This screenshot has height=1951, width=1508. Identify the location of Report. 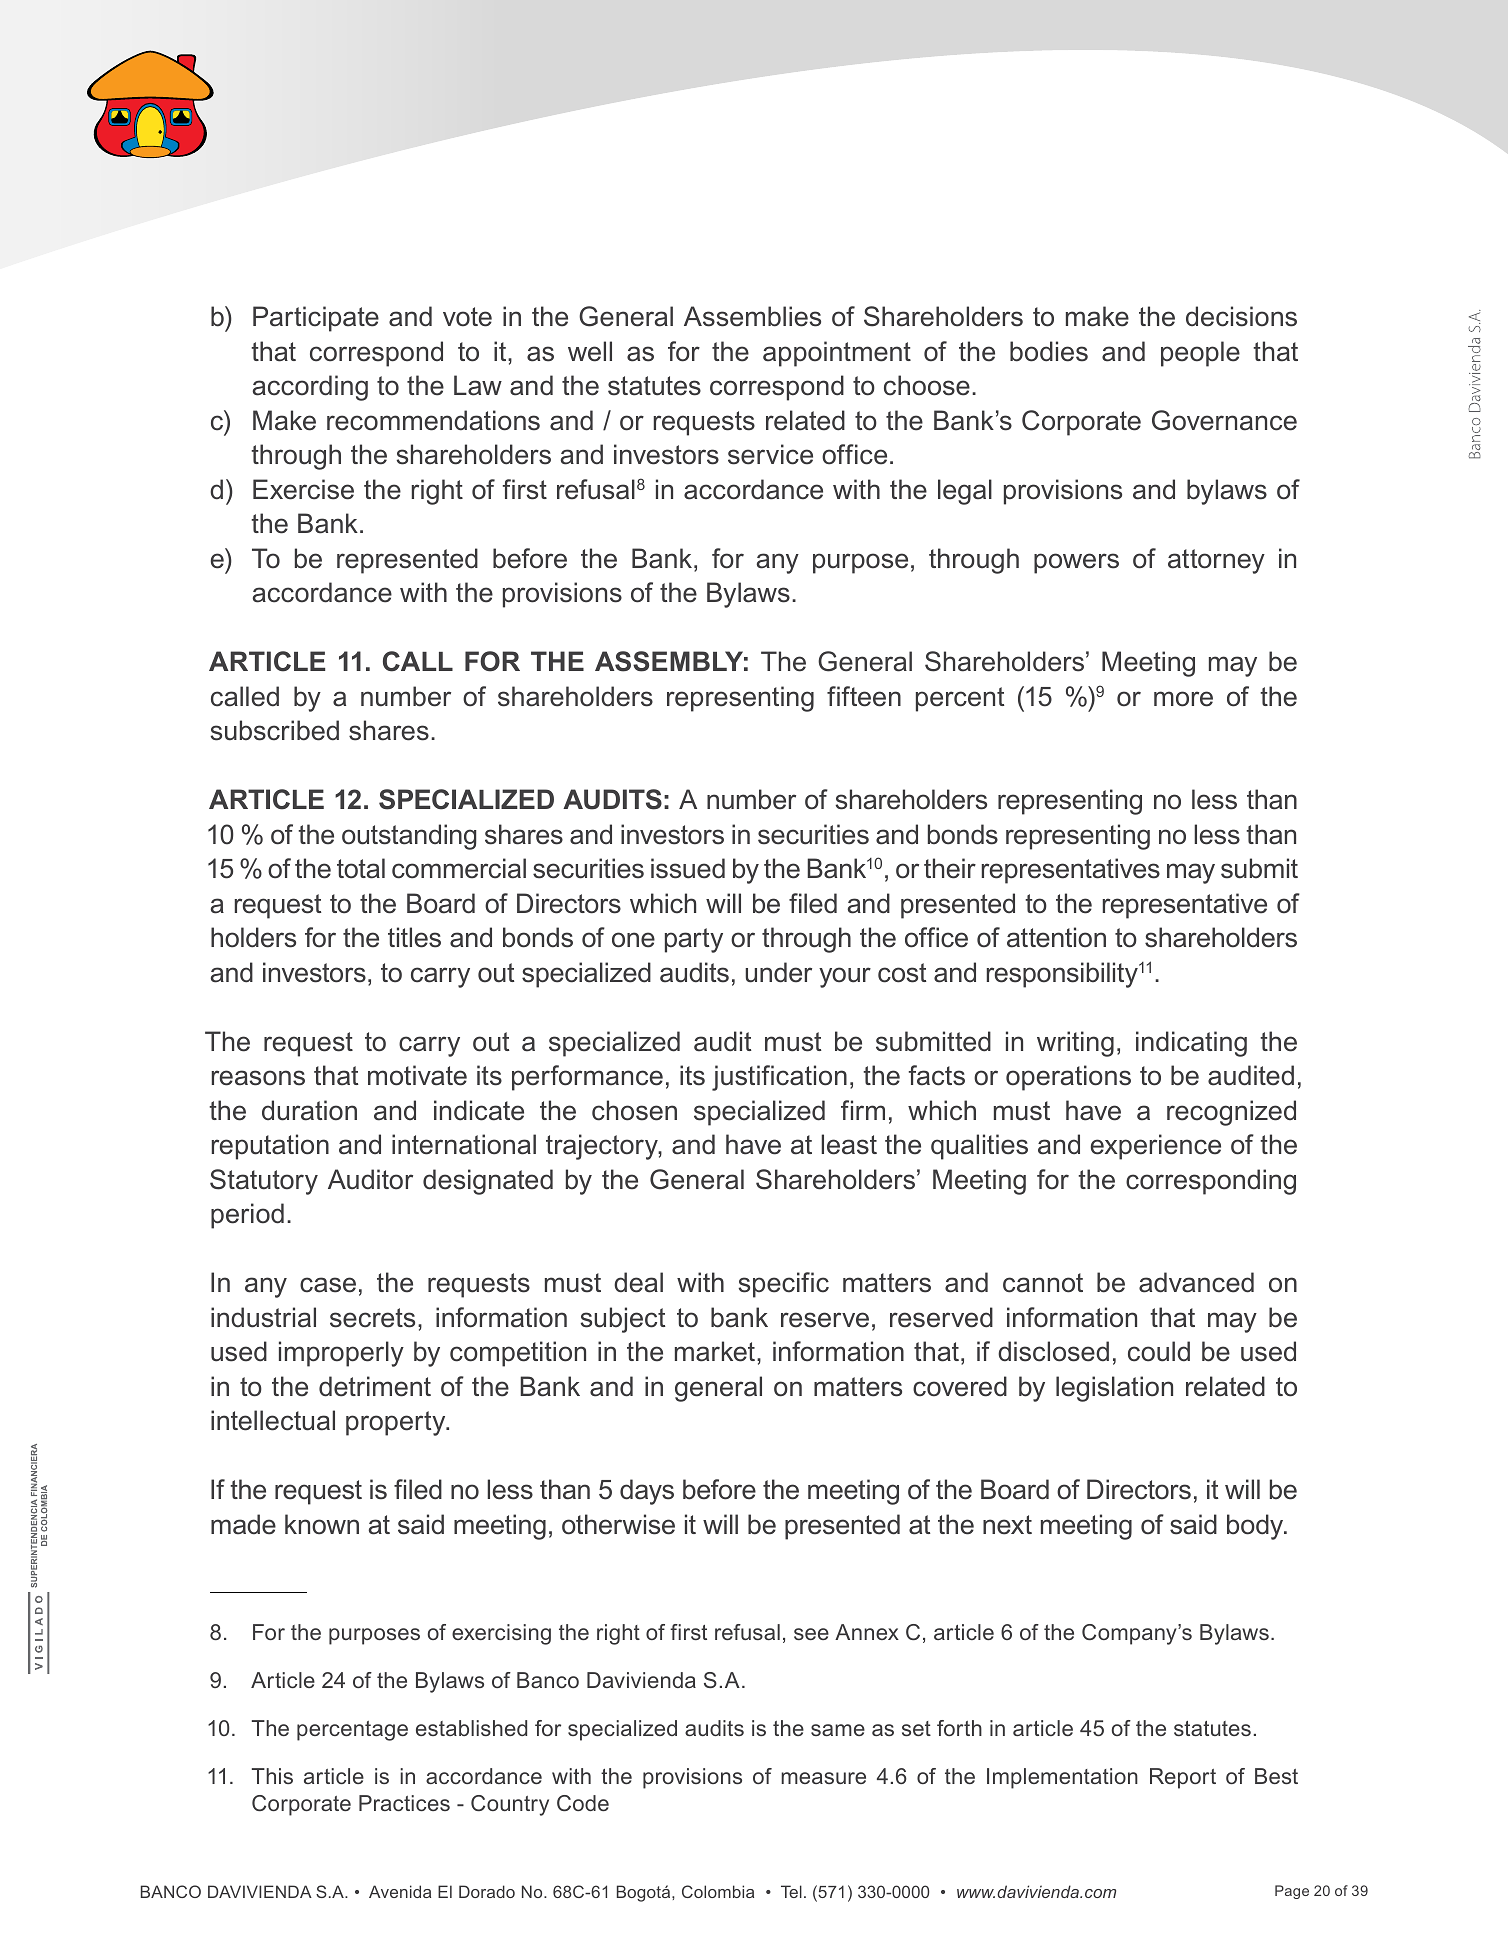
(1183, 1778).
